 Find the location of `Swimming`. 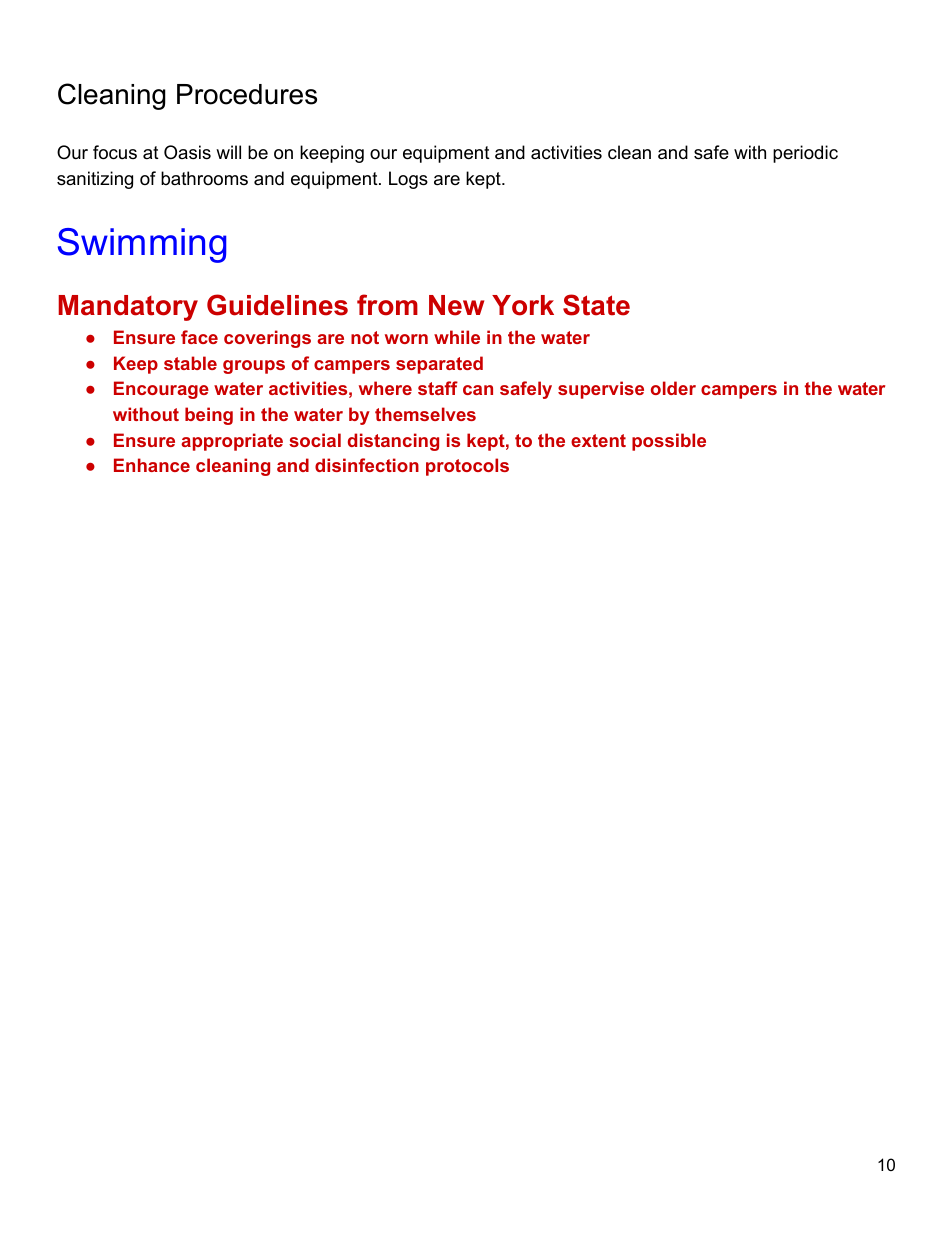

Swimming is located at coordinates (142, 245).
